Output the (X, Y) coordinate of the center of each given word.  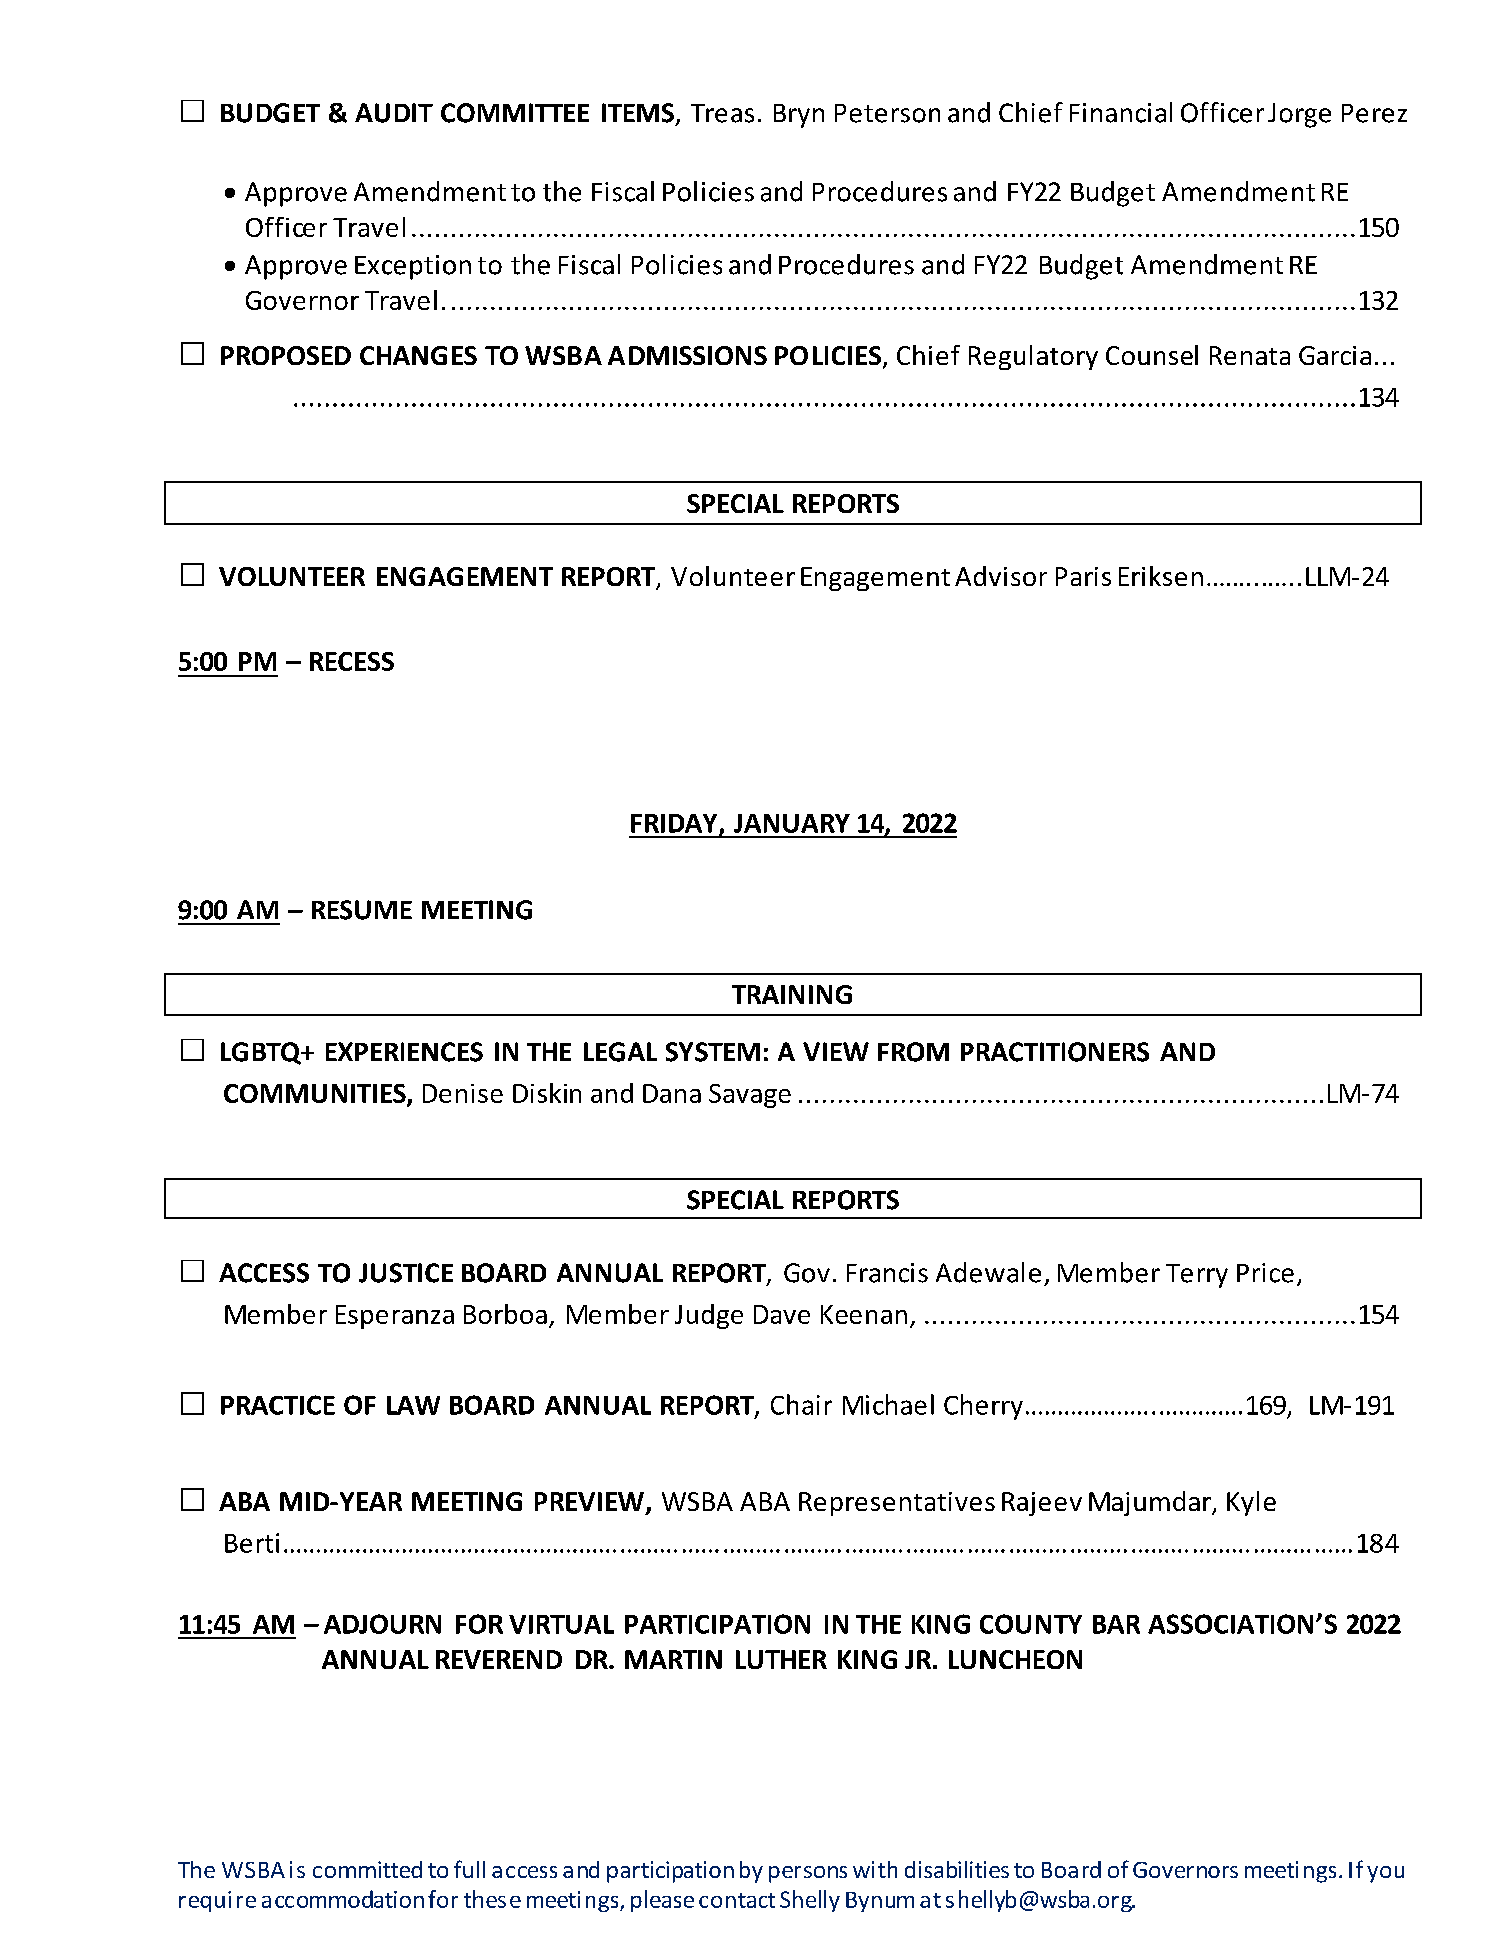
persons (808, 1874)
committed (367, 1869)
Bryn (799, 116)
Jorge (1299, 115)
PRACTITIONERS (1055, 1052)
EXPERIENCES (404, 1052)
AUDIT (394, 113)
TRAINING (792, 994)
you (1385, 1874)
